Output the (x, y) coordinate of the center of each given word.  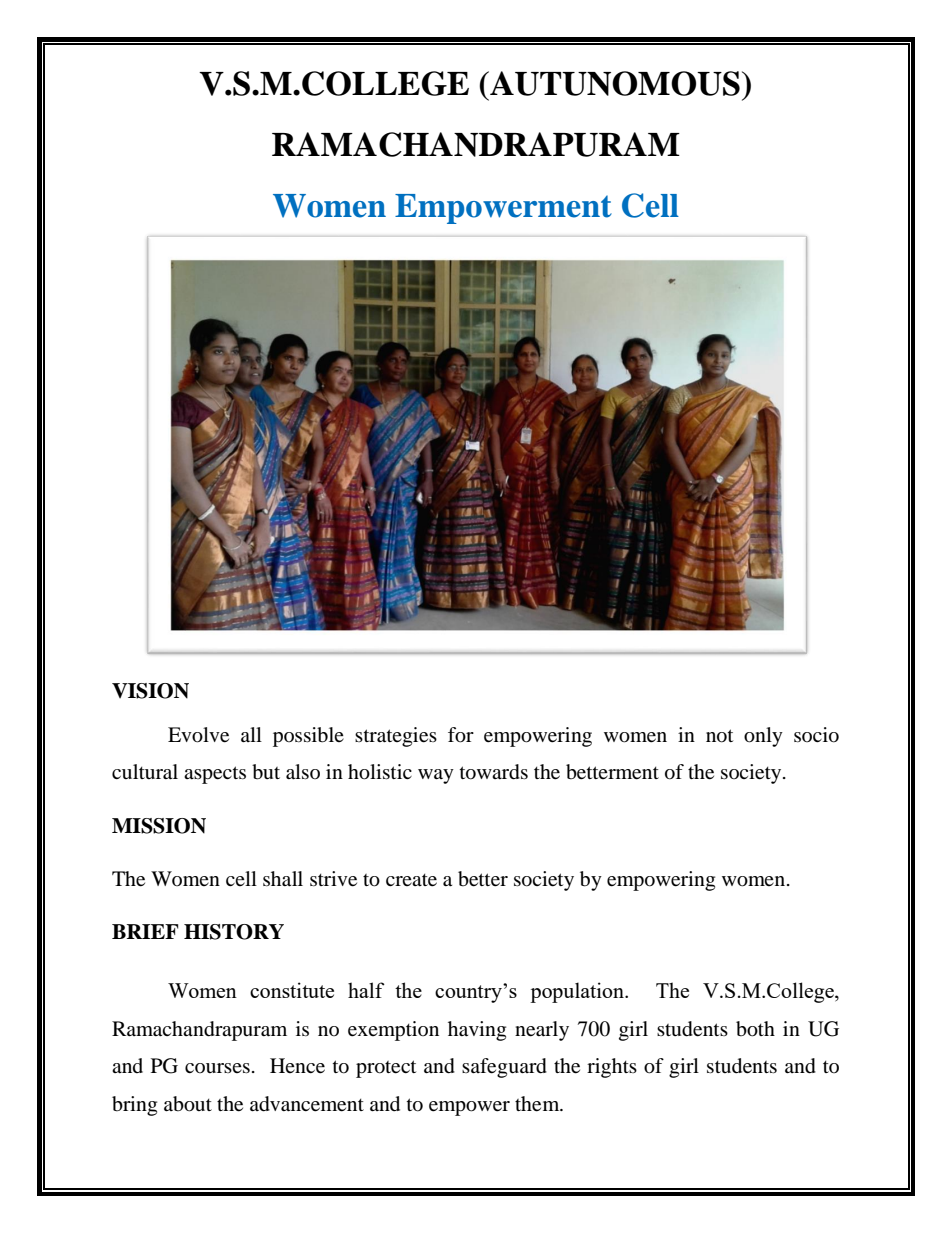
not (719, 736)
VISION (150, 691)
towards (494, 772)
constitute (292, 990)
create (411, 880)
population (578, 992)
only (763, 737)
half (366, 990)
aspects (215, 775)
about (188, 1104)
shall (283, 879)
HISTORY (234, 932)
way (436, 776)
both (755, 1029)
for (461, 735)
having (477, 1031)
